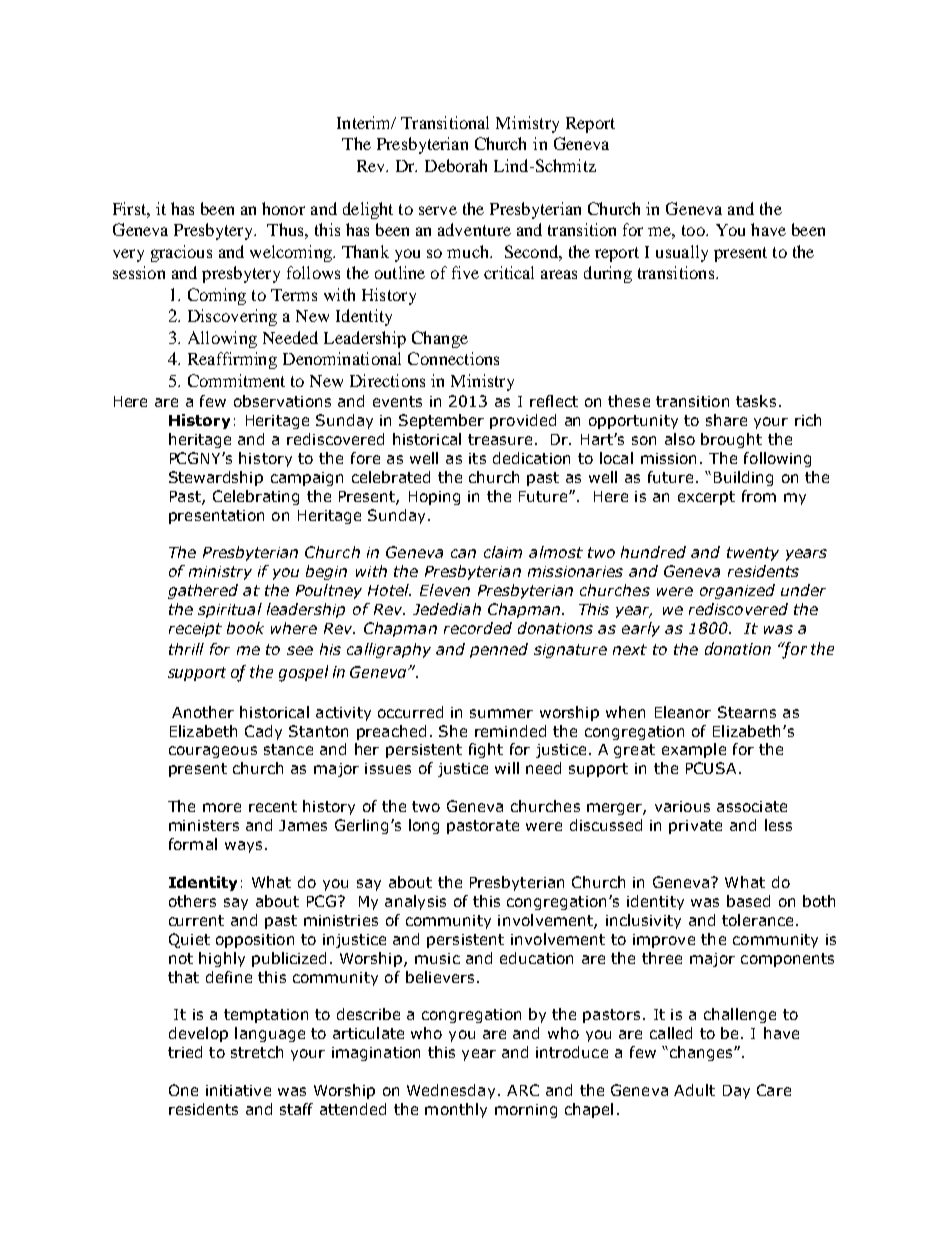 This screenshot has height=1233, width=952. Describe the element at coordinates (451, 1091) in the screenshot. I see `Wednesday` at that location.
